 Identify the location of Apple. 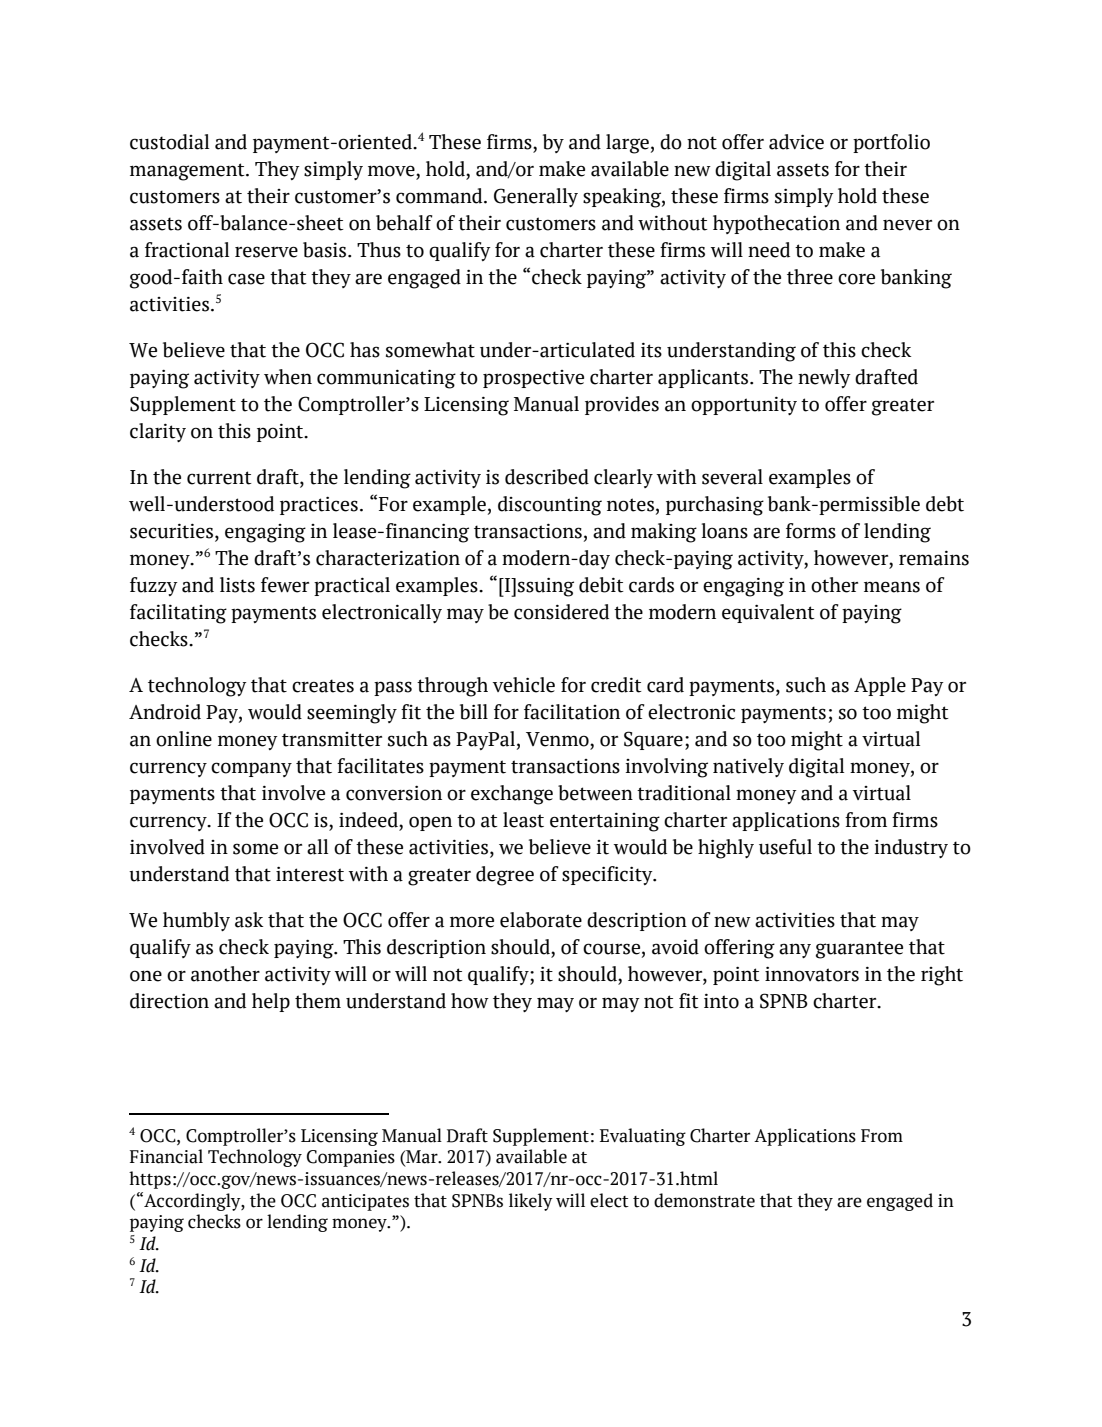
(880, 686).
